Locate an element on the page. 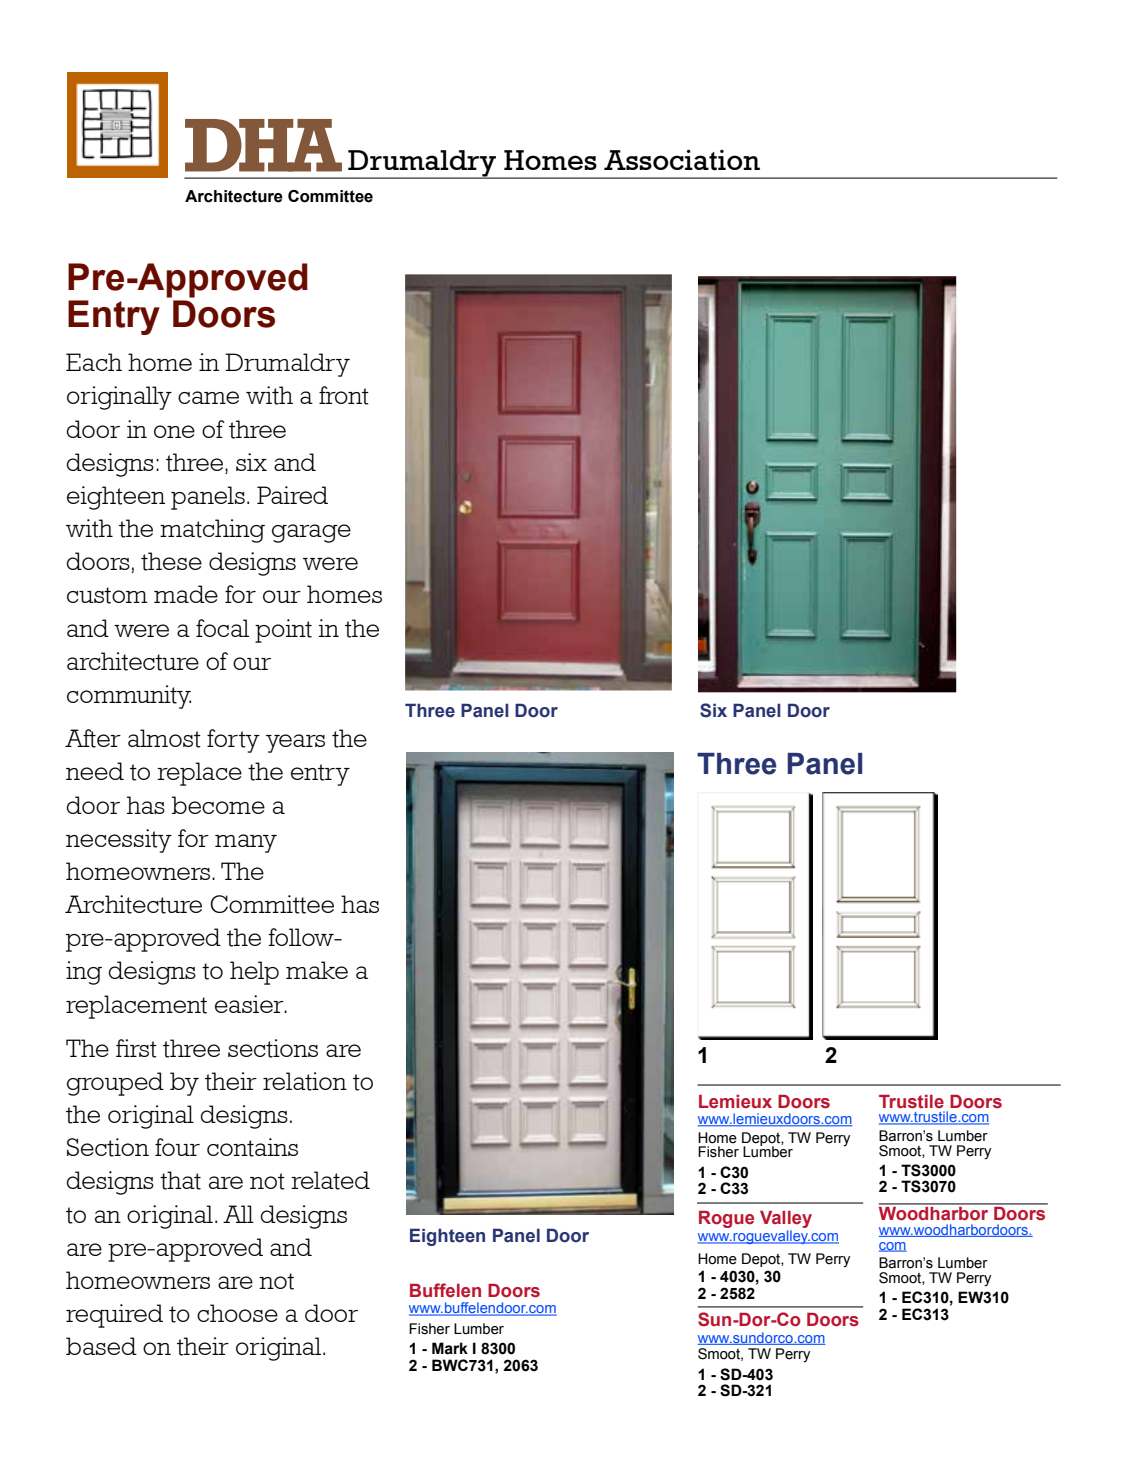  Each is located at coordinates (94, 362).
